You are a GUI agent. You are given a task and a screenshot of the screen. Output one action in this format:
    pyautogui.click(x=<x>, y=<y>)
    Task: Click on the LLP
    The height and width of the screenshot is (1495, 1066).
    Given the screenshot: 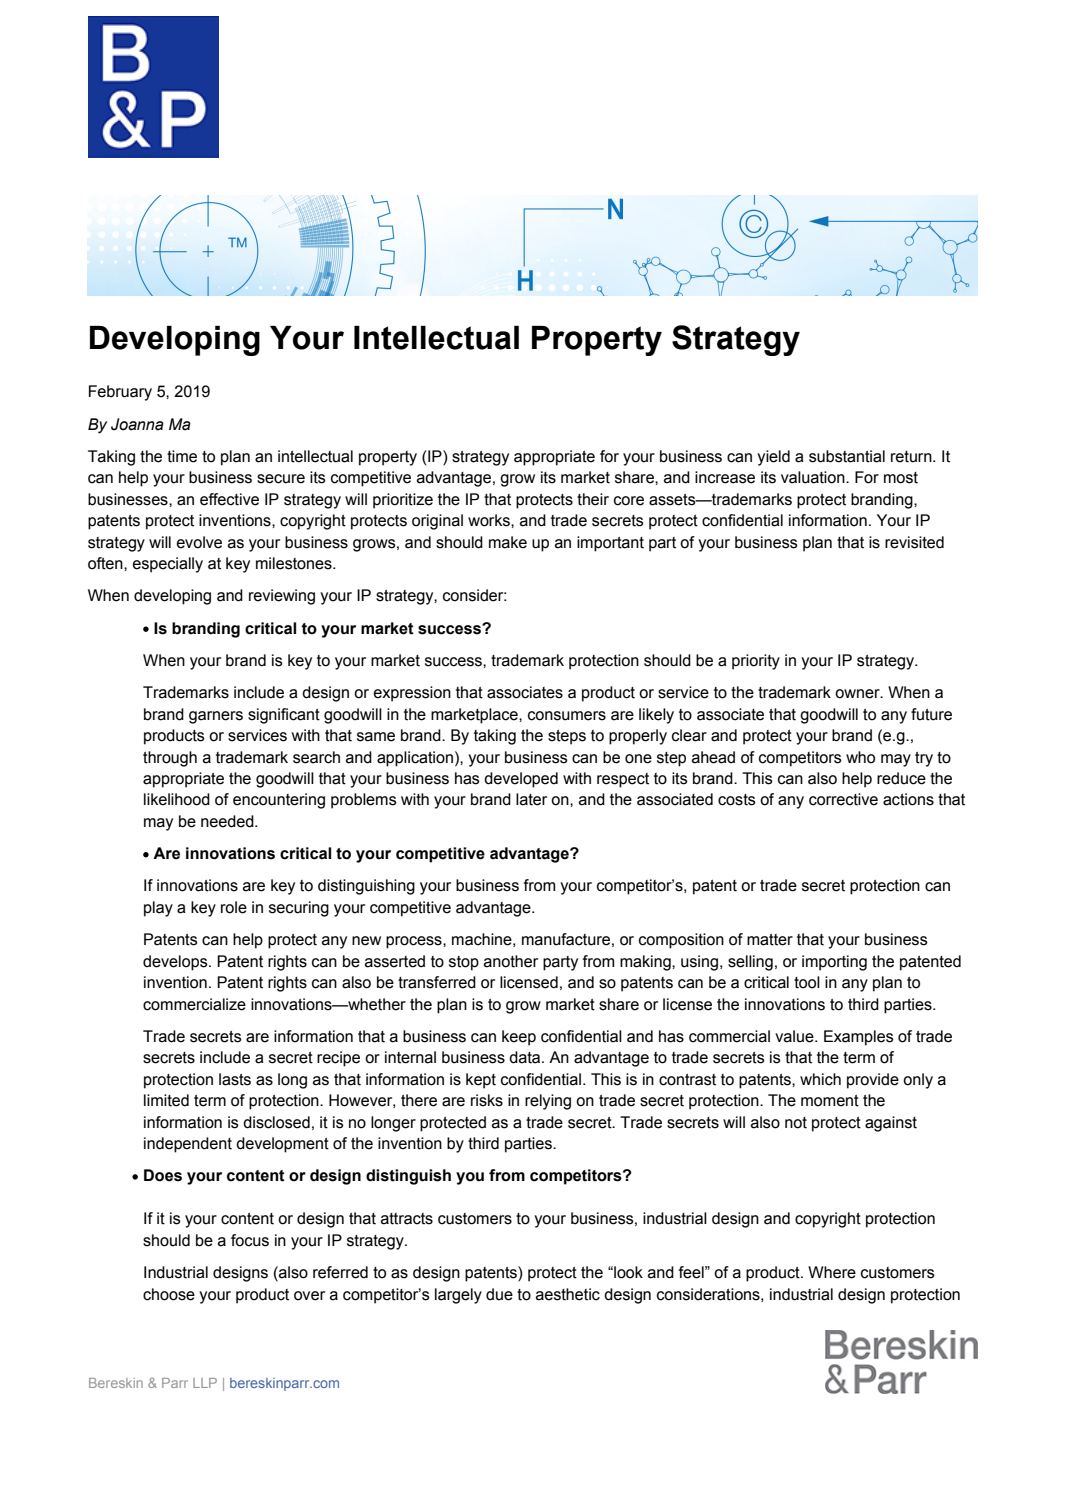 What is the action you would take?
    pyautogui.click(x=205, y=1383)
